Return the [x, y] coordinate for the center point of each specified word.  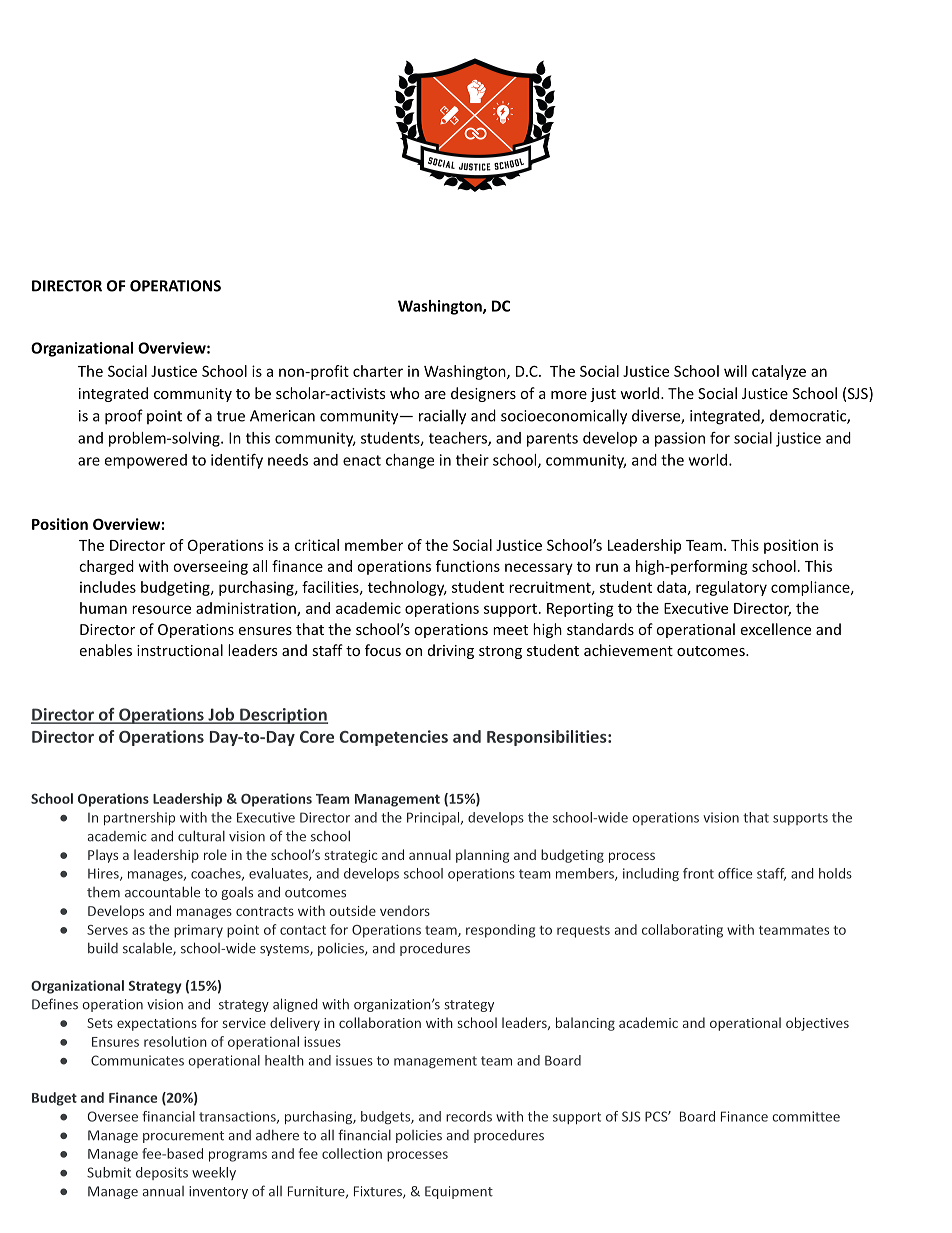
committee [806, 1116]
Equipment [459, 1192]
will [735, 371]
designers [483, 394]
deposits [162, 1173]
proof [124, 417]
